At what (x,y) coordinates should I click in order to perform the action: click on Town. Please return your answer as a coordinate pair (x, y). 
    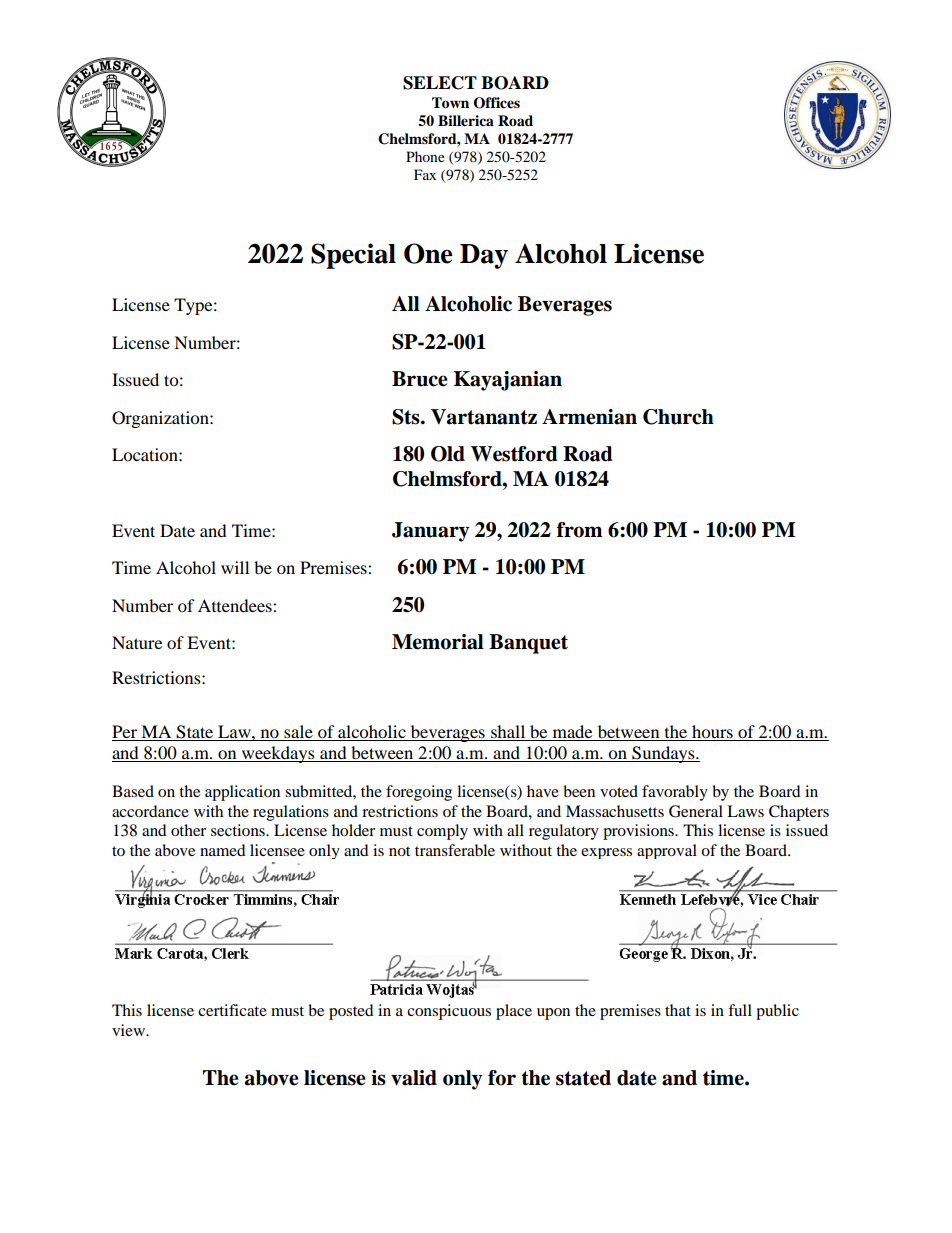
    Looking at the image, I should click on (450, 103).
